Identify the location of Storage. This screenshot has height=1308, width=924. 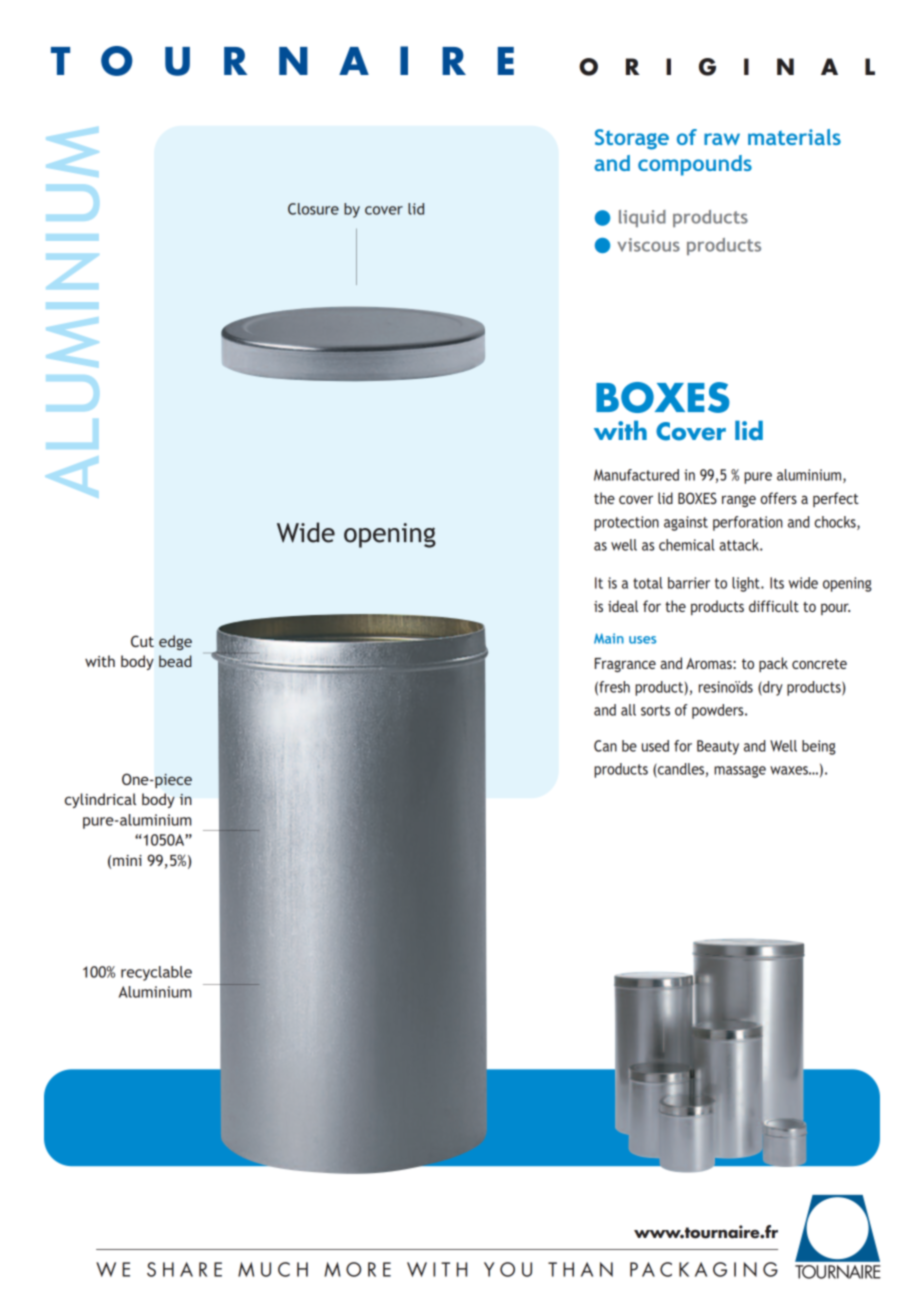
(632, 139).
